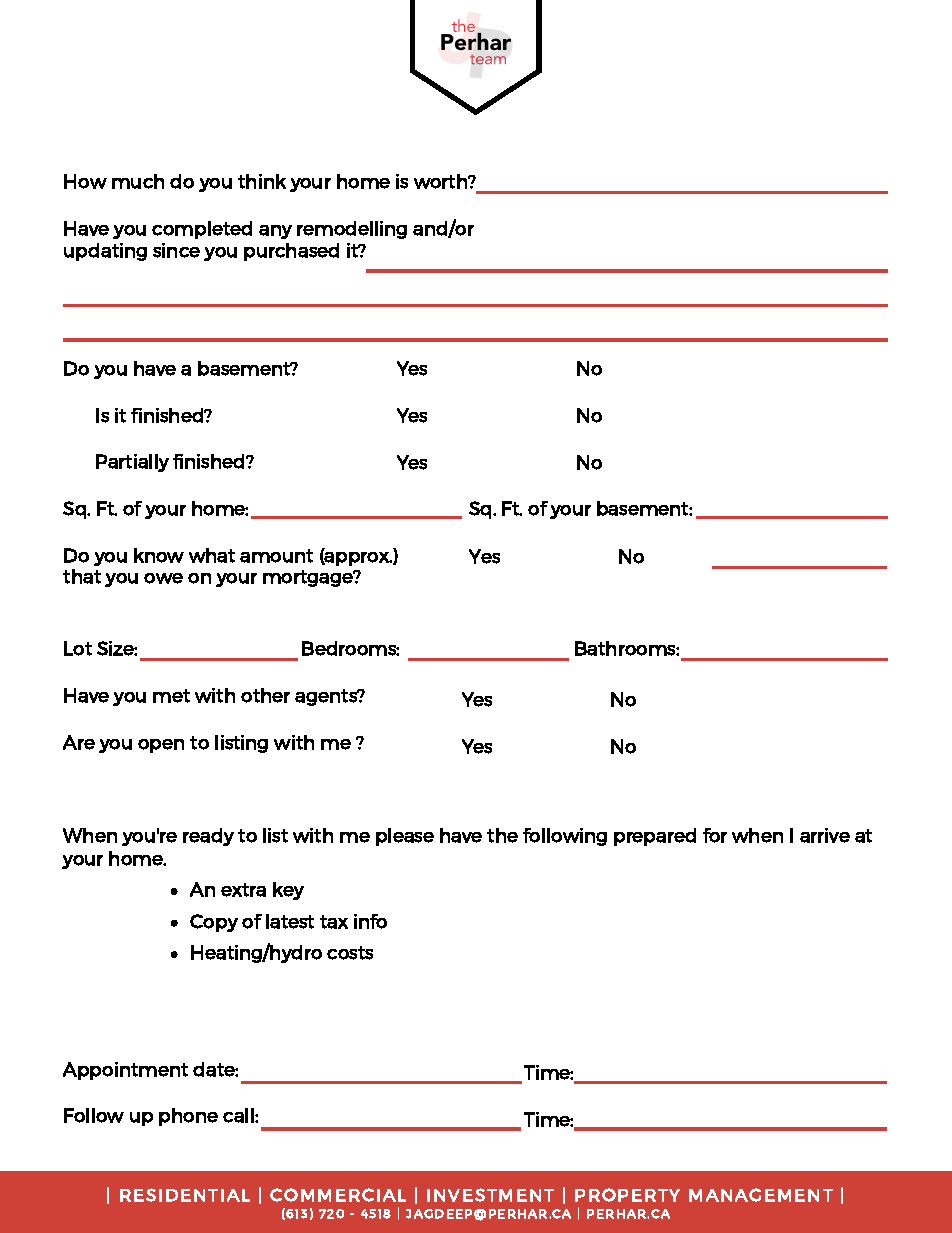 This document has height=1233, width=952. What do you see at coordinates (276, 556) in the document?
I see `amount` at bounding box center [276, 556].
